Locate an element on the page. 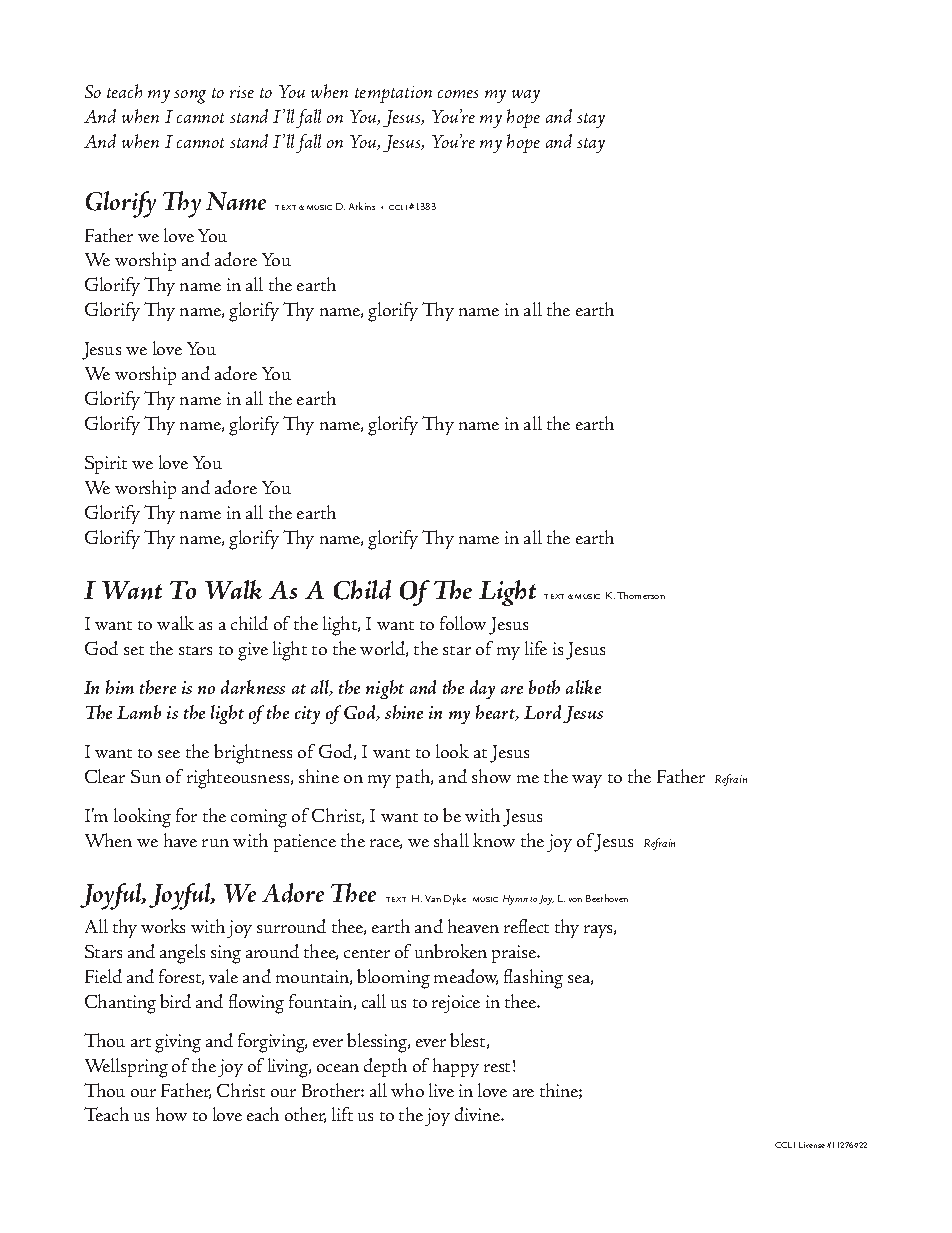 The image size is (952, 1233). Wellspring is located at coordinates (126, 1068).
